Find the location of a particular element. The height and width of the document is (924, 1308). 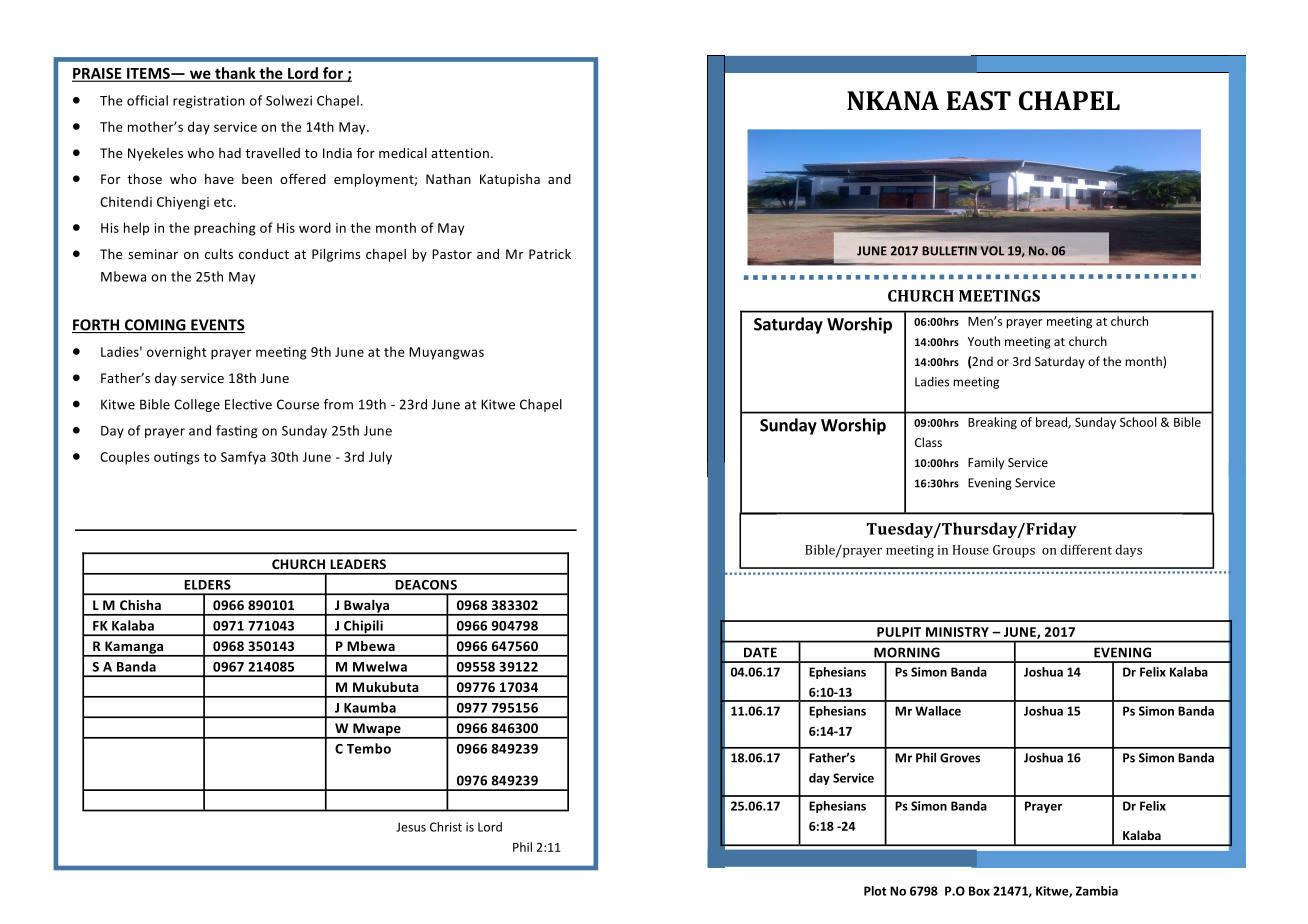

MINISTRY is located at coordinates (957, 632).
